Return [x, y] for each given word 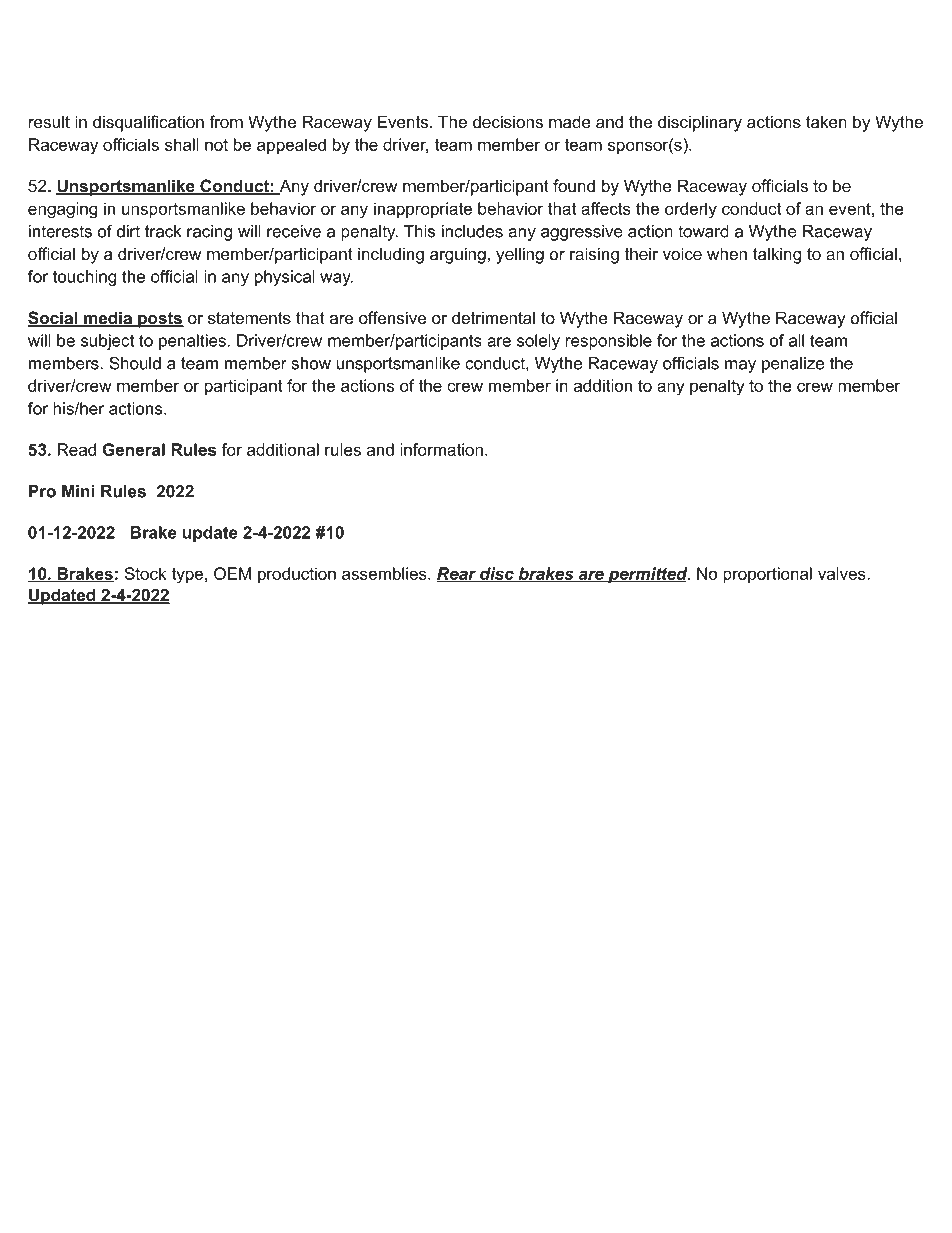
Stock [145, 573]
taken [826, 122]
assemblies [385, 573]
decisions [507, 122]
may [740, 366]
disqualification [148, 123]
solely [538, 342]
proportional [767, 575]
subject [107, 342]
